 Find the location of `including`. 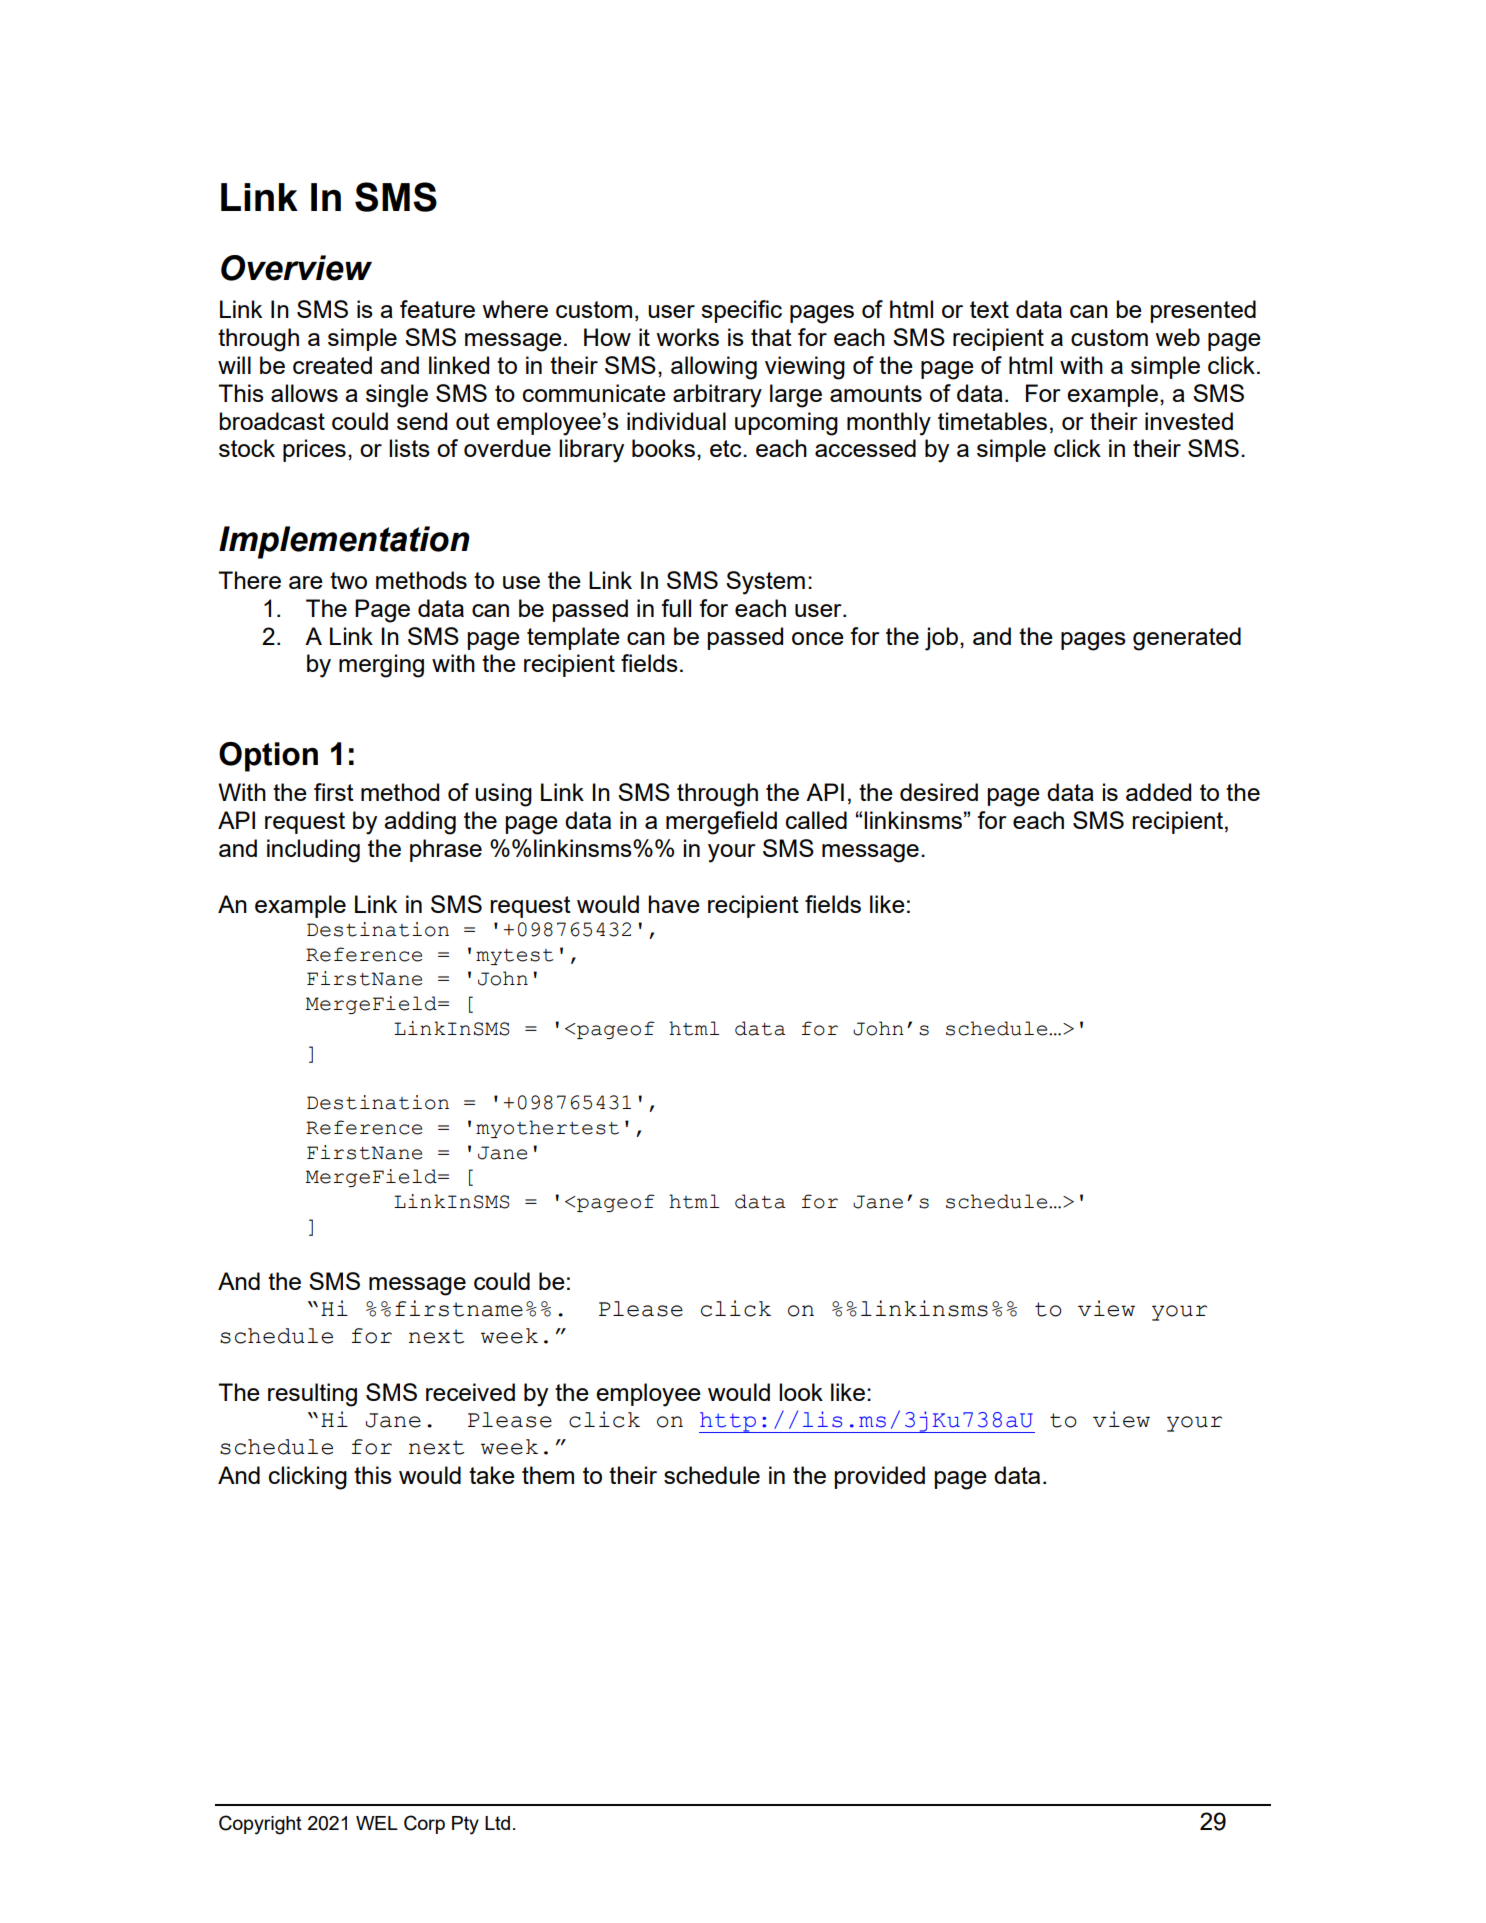

including is located at coordinates (313, 851).
